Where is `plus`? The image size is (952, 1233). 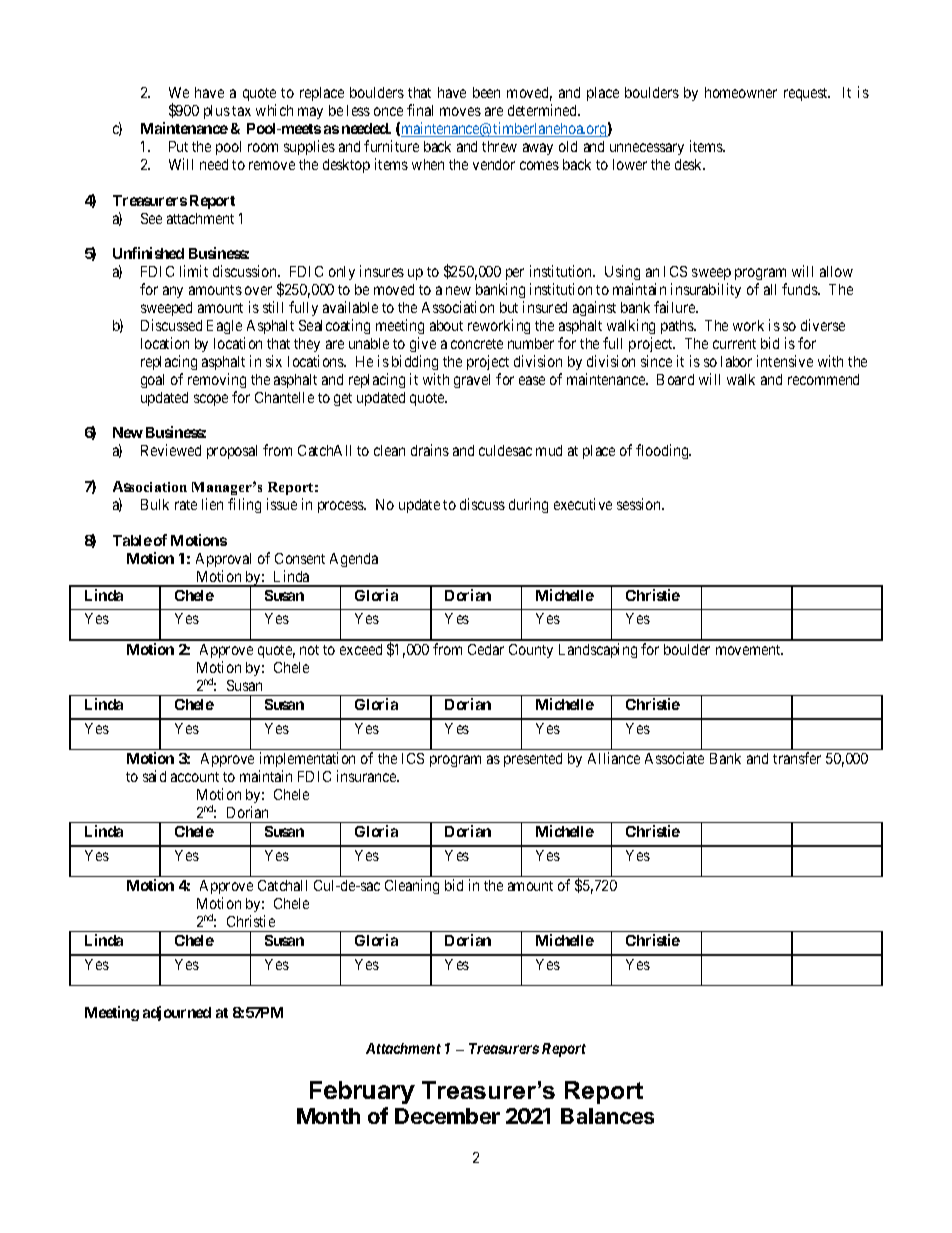
plus is located at coordinates (217, 112).
